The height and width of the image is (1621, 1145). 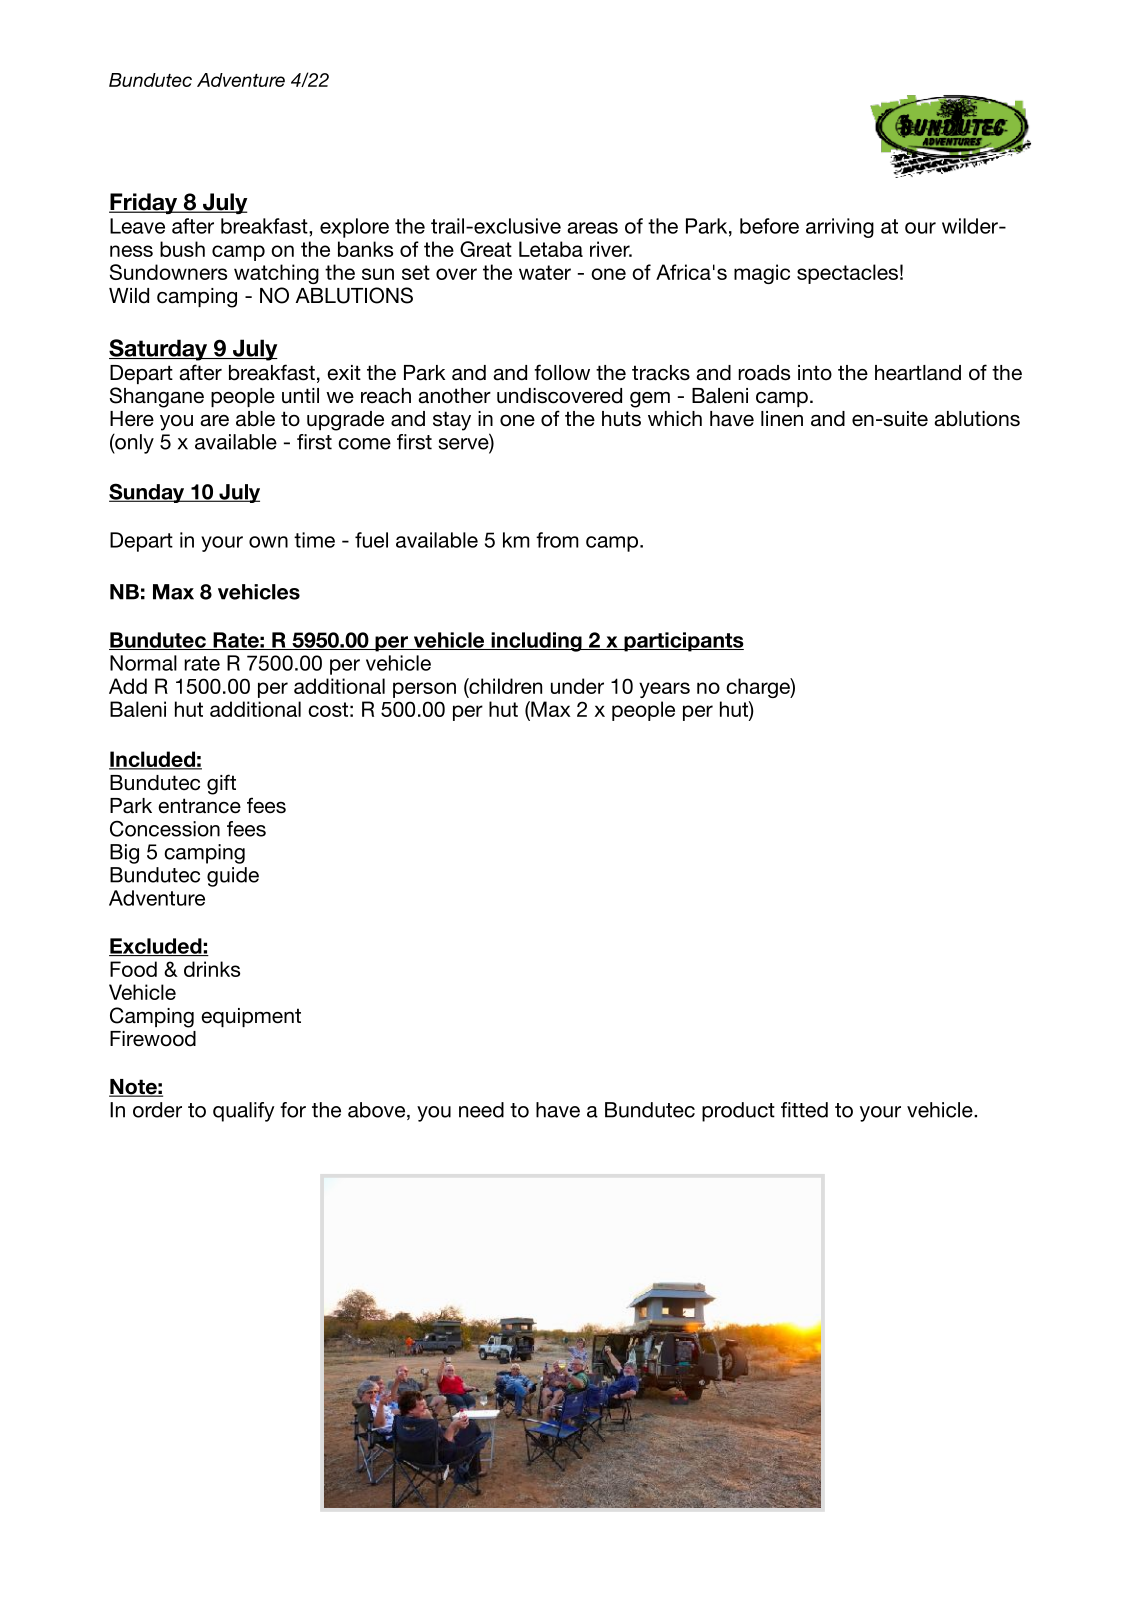 I want to click on including, so click(x=536, y=642).
